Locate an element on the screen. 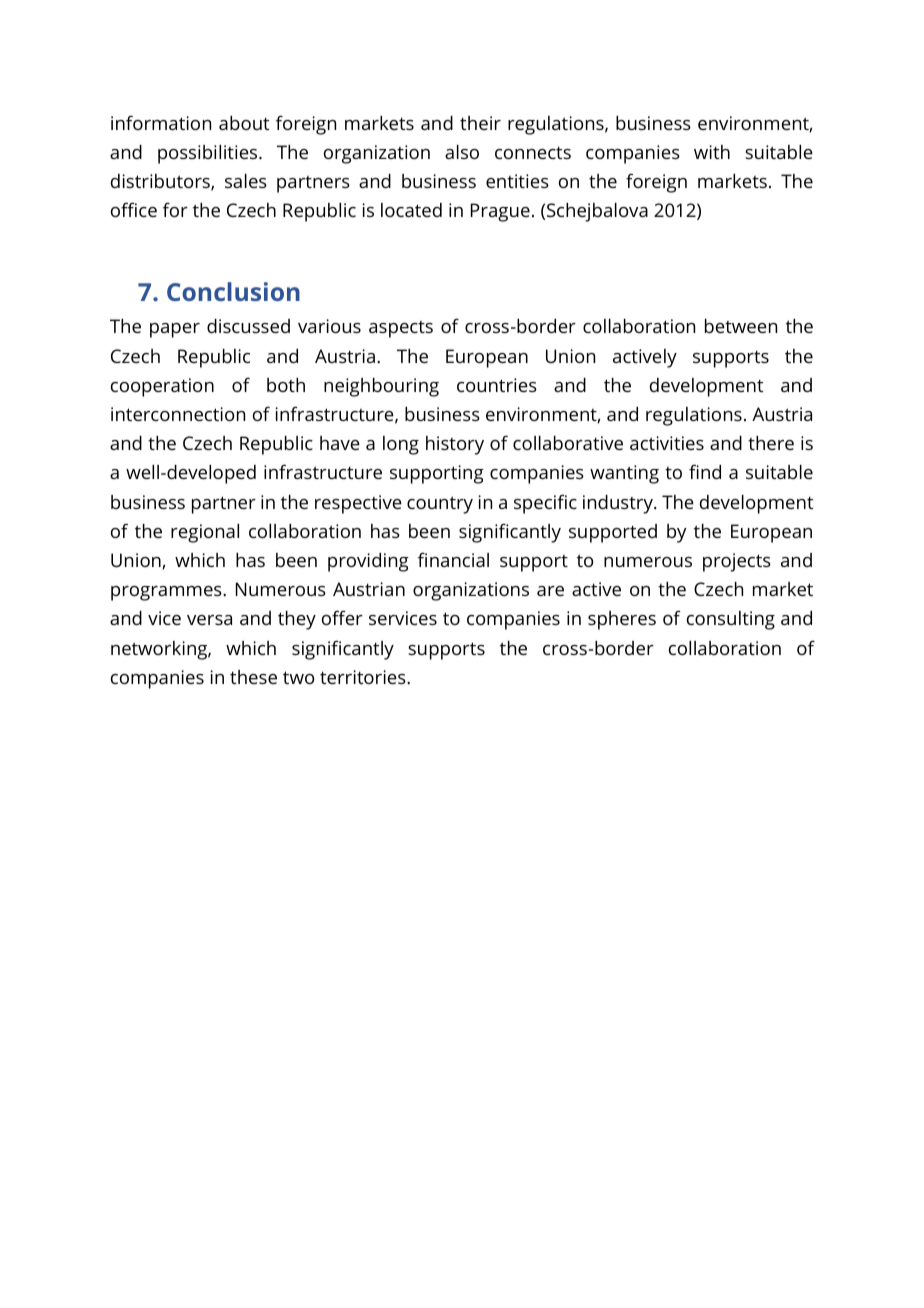  territories is located at coordinates (364, 677).
